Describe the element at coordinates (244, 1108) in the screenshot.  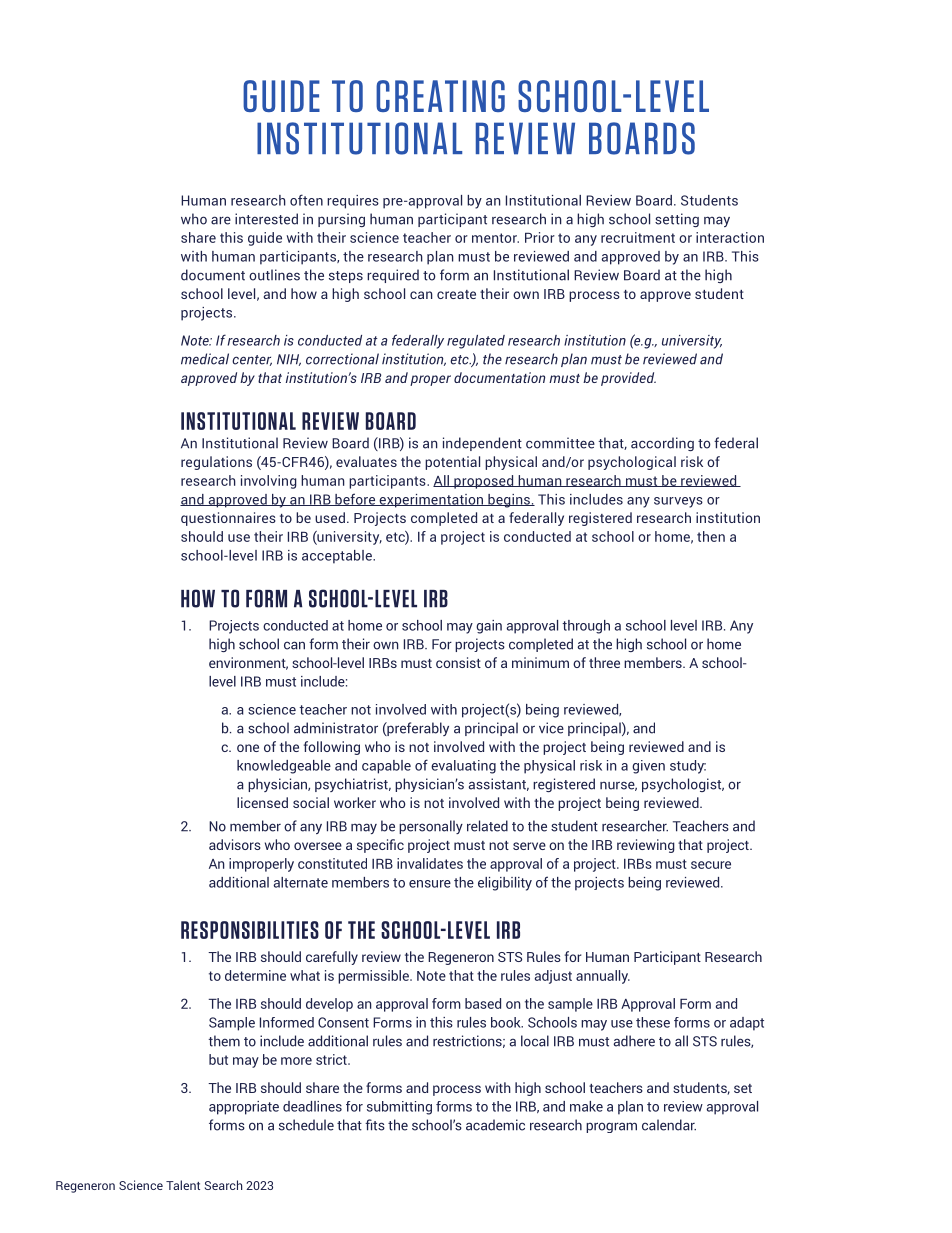
I see `appropriate` at that location.
